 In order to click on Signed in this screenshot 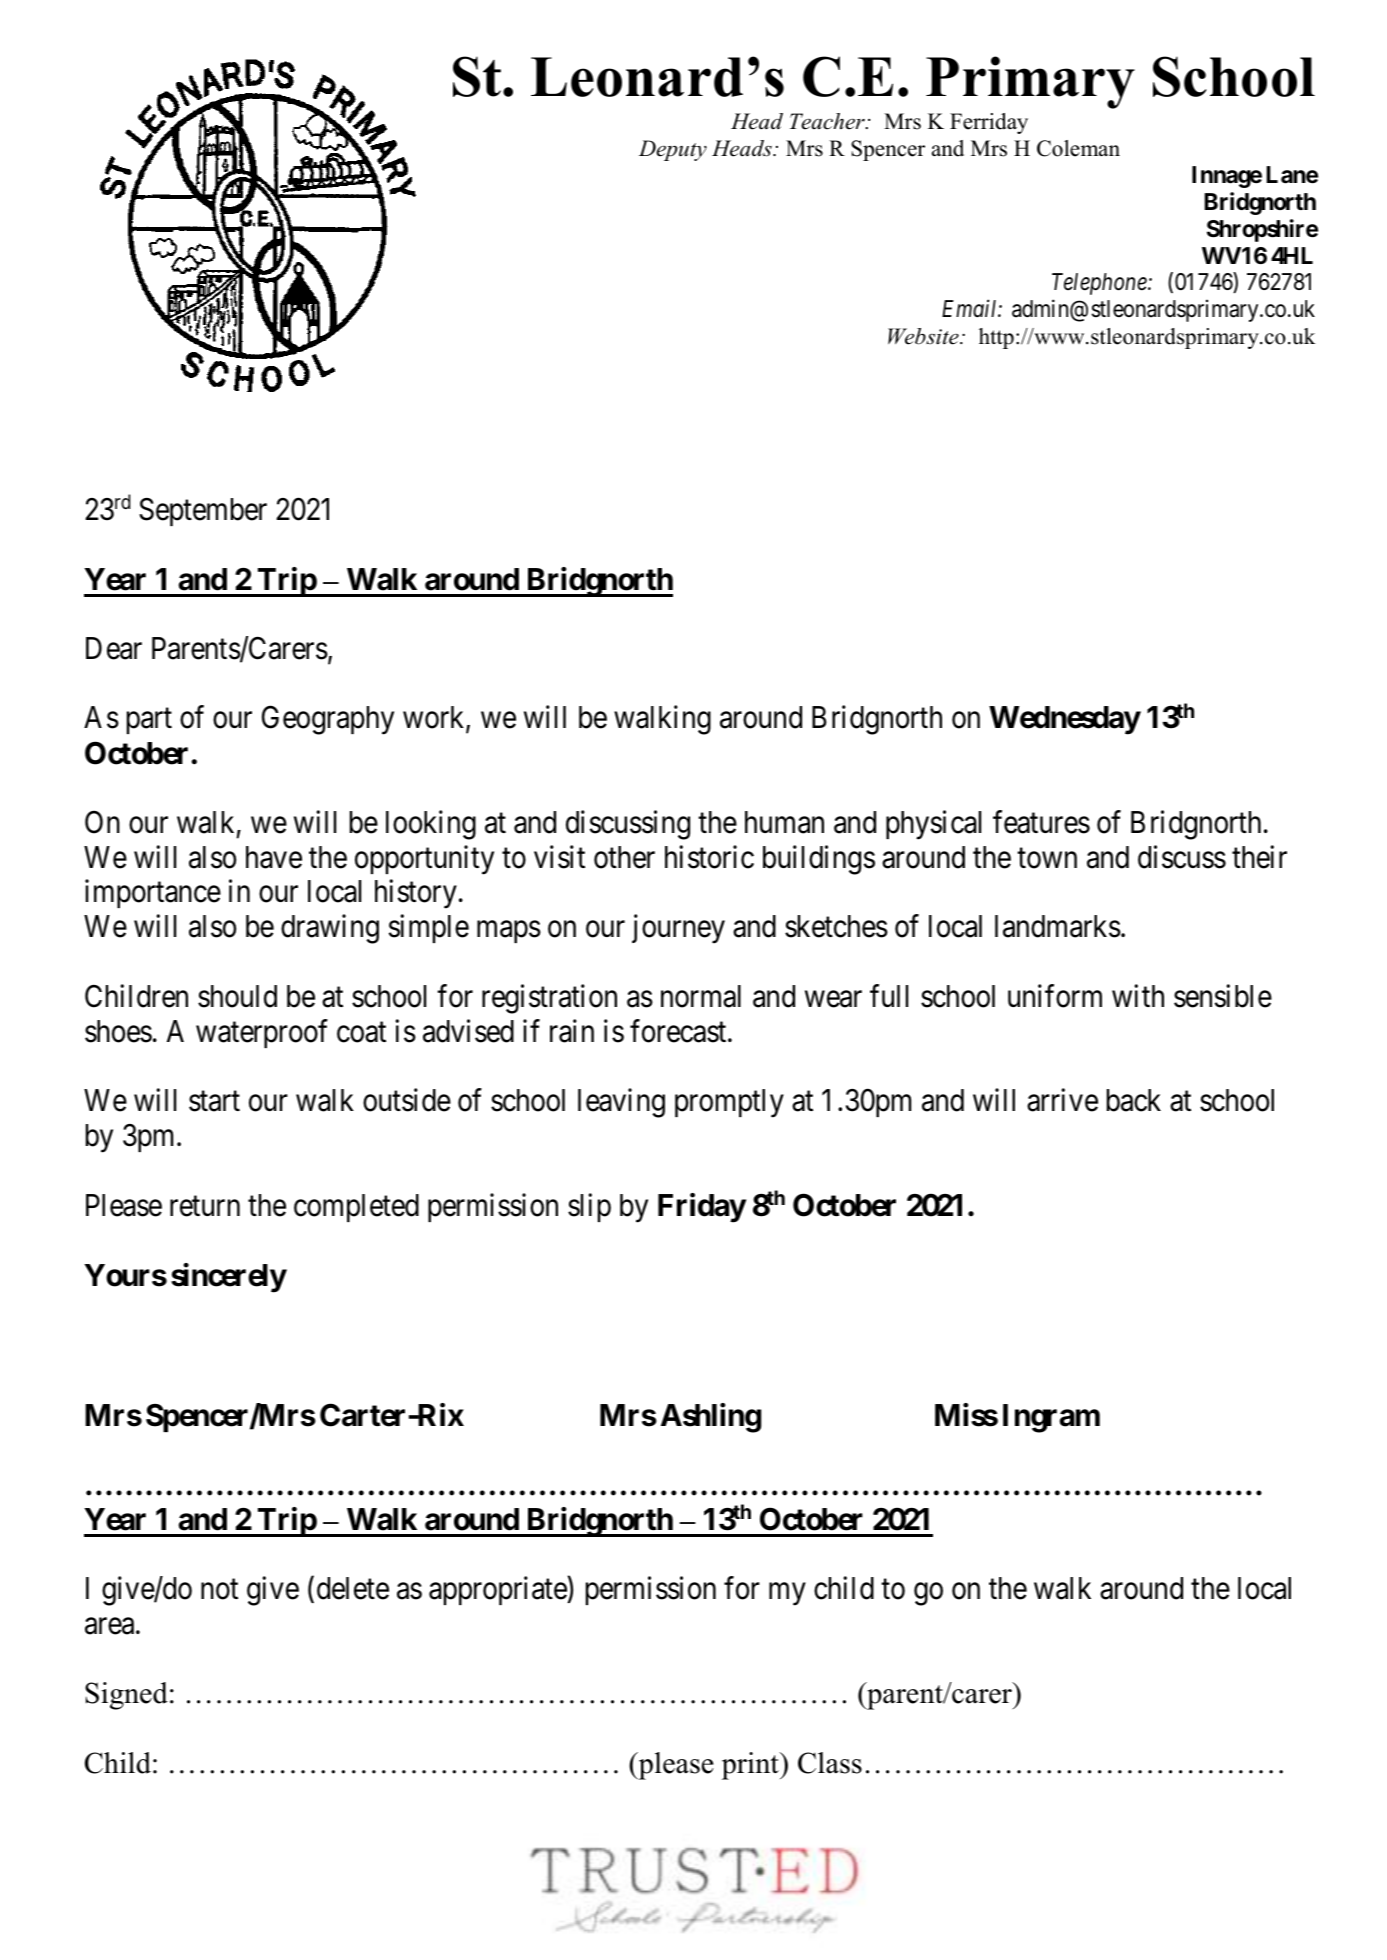, I will do `click(126, 1696)`.
